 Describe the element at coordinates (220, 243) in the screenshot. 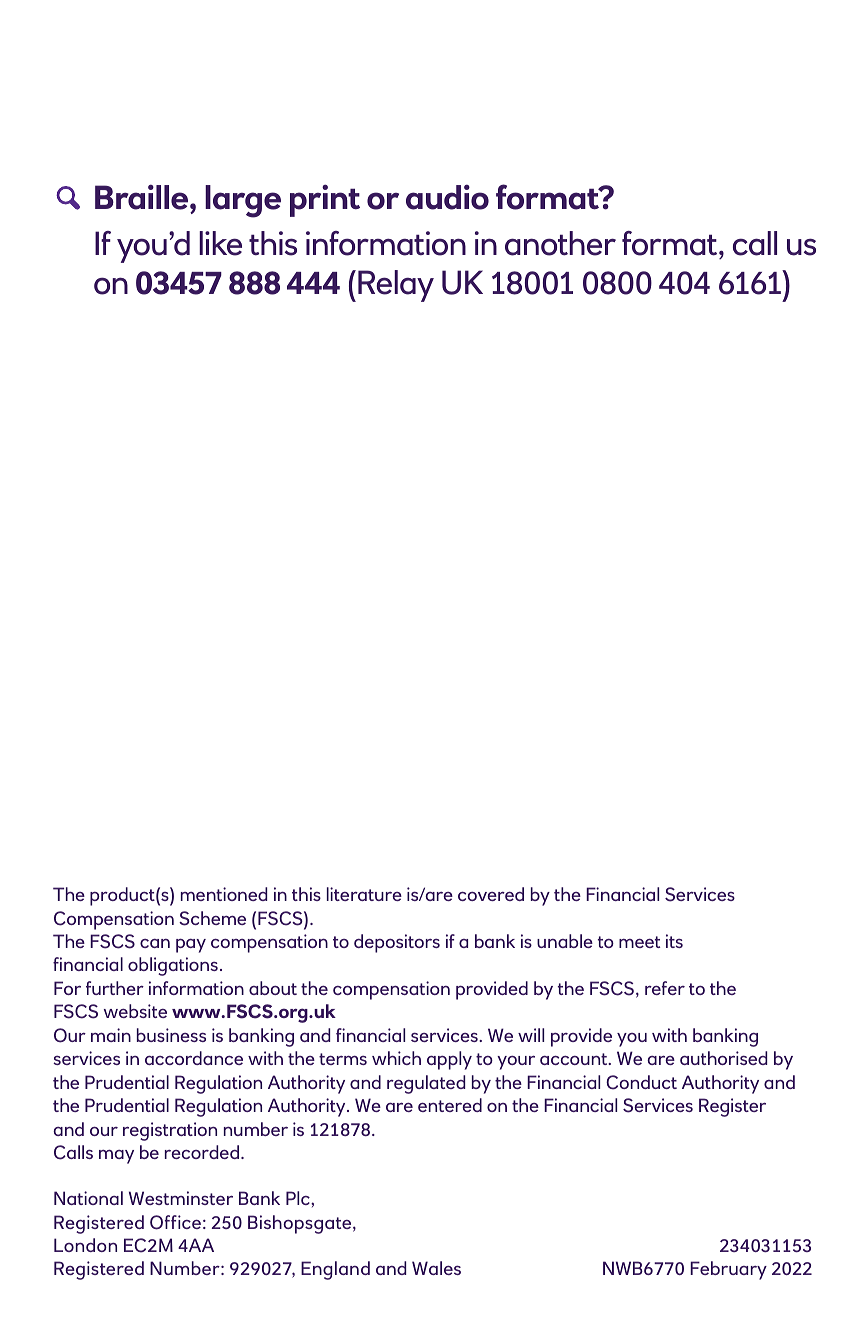

I see `like` at that location.
